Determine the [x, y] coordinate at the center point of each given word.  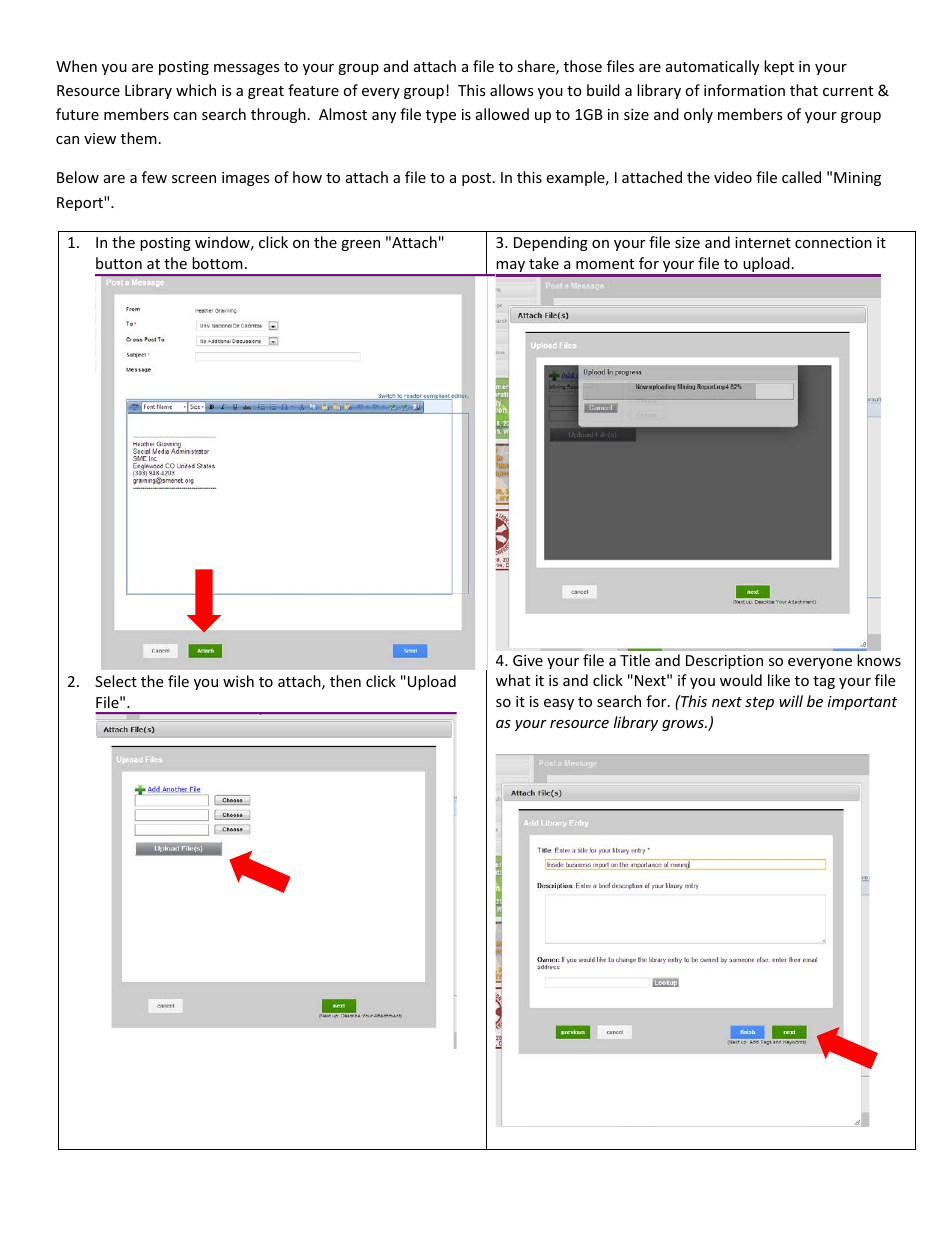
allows [512, 90]
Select [116, 681]
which [196, 90]
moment [605, 264]
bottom [217, 263]
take [544, 263]
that [804, 90]
